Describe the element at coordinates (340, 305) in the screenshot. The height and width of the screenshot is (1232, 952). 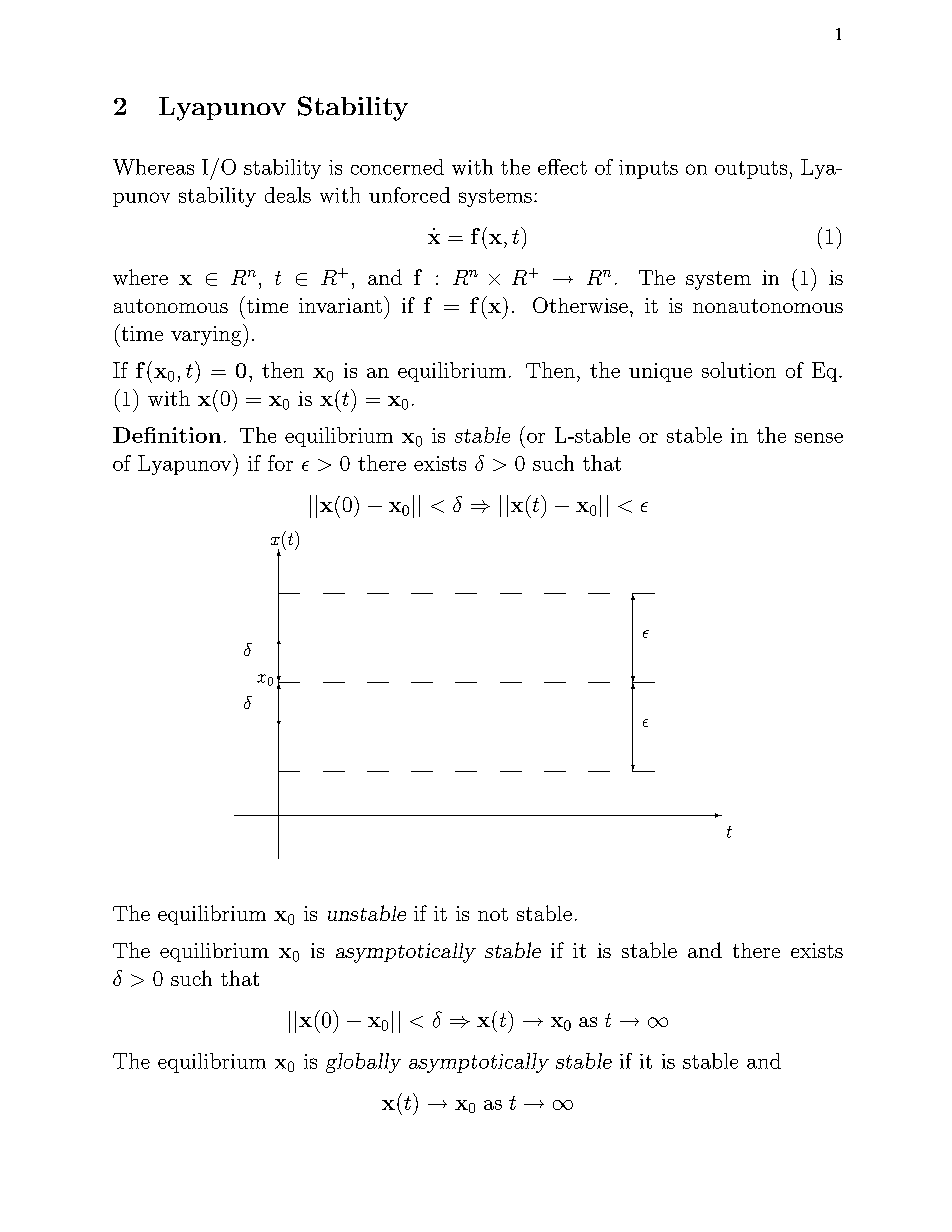
I see `invariant` at that location.
